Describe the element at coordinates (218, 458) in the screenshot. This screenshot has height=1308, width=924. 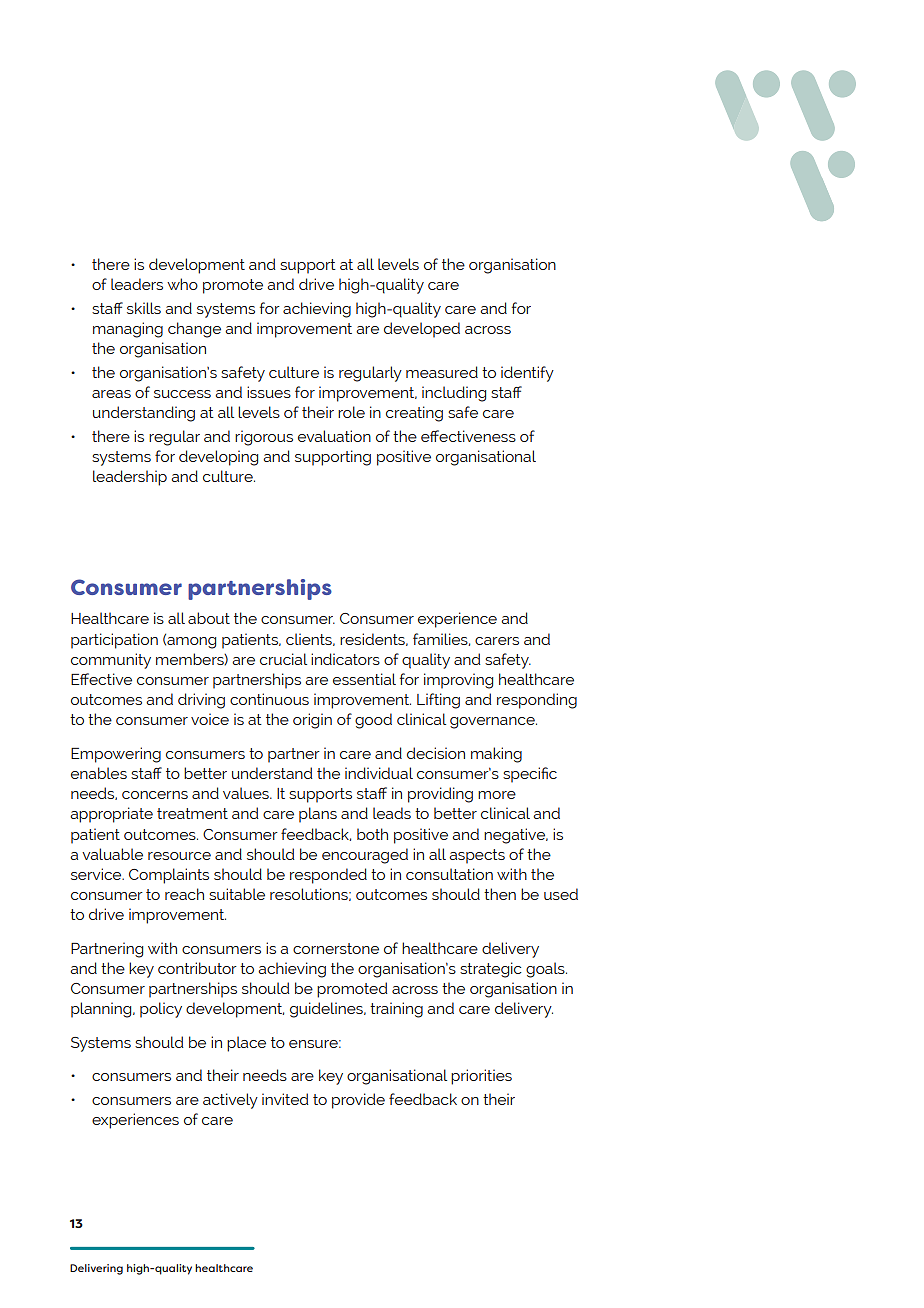
I see `developing` at that location.
